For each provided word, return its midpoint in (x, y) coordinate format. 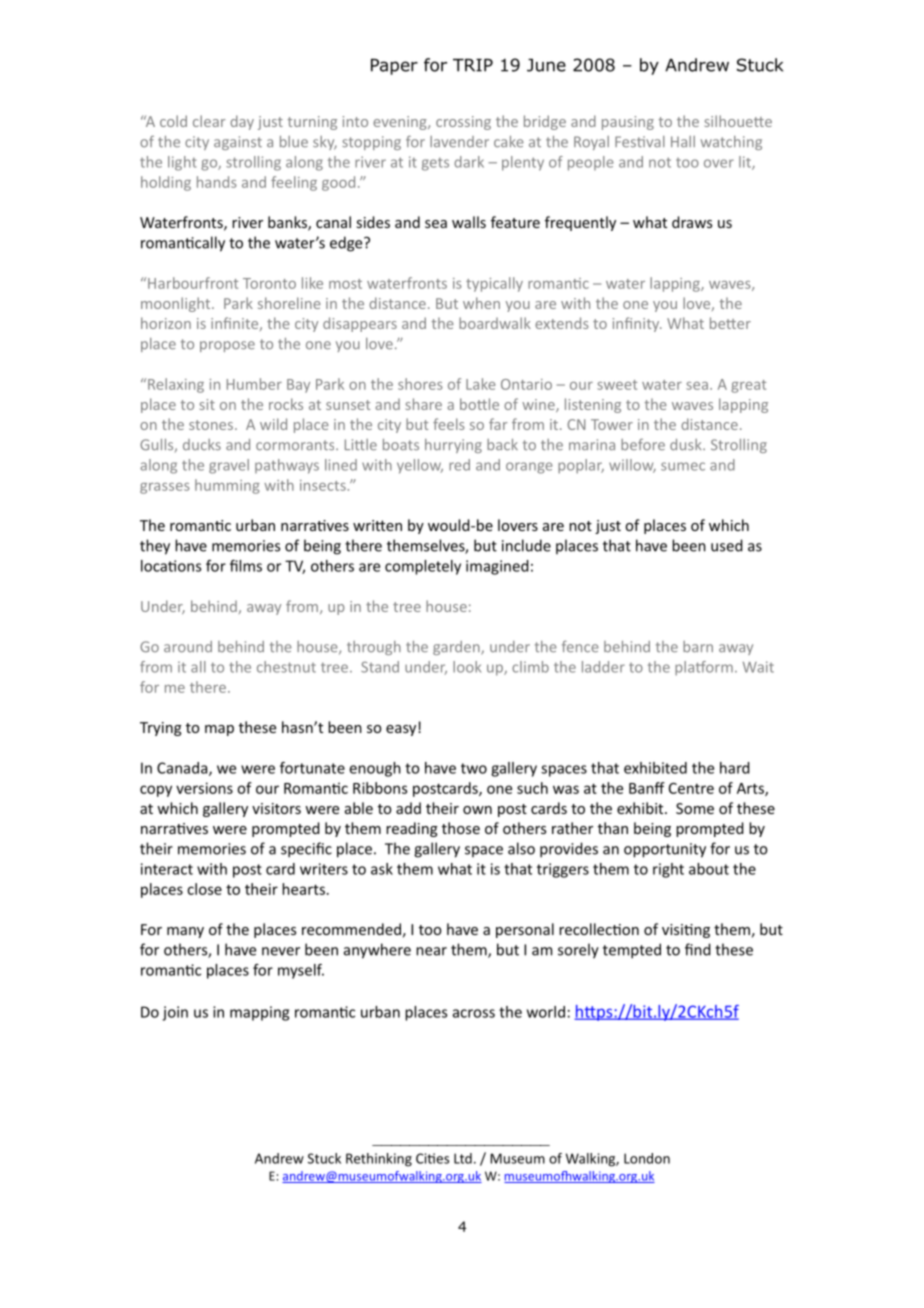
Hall (683, 141)
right (668, 870)
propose (227, 346)
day (242, 122)
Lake (480, 384)
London (647, 1158)
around (188, 647)
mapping (259, 1013)
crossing (463, 123)
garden (457, 648)
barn (698, 646)
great (748, 386)
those (461, 828)
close (204, 889)
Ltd (463, 1158)
